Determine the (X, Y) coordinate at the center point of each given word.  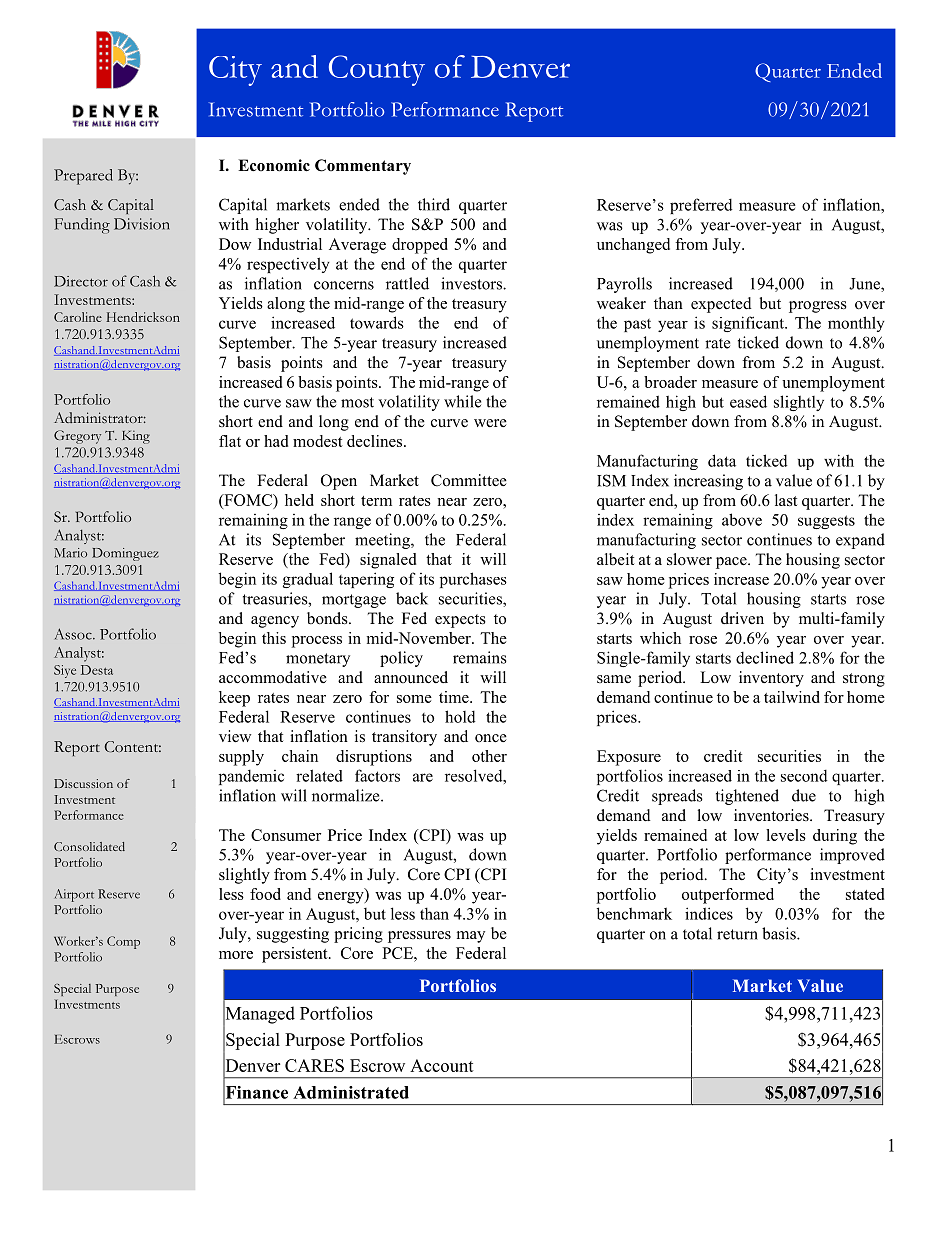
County (377, 70)
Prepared (83, 177)
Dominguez (125, 554)
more (236, 955)
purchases (473, 580)
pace (732, 563)
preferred (701, 206)
